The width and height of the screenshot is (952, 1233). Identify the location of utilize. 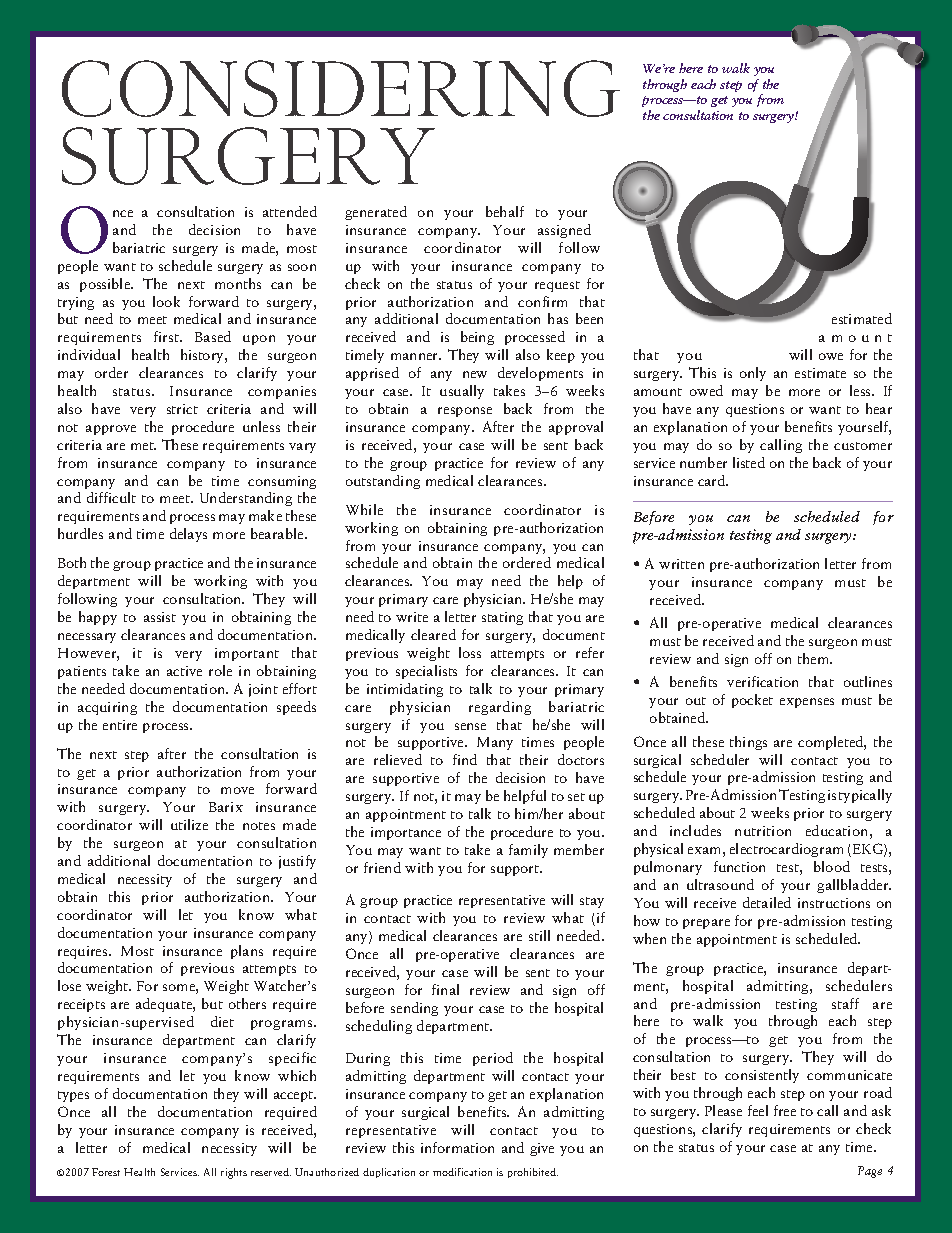
(189, 824).
